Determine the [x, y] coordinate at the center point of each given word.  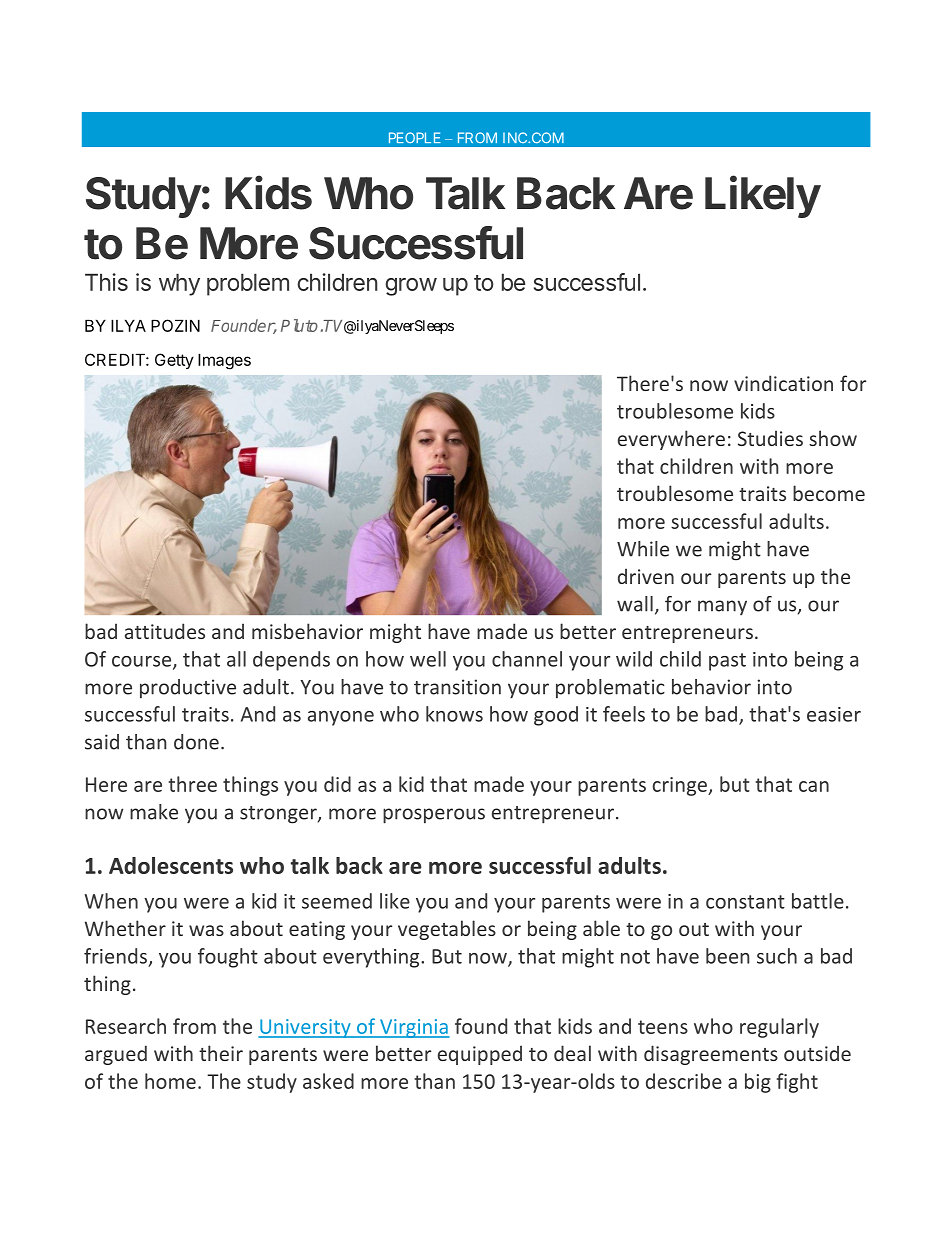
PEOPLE [415, 137]
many [722, 607]
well [428, 659]
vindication [783, 383]
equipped [480, 1055]
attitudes [165, 631]
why [179, 284]
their [221, 1053]
